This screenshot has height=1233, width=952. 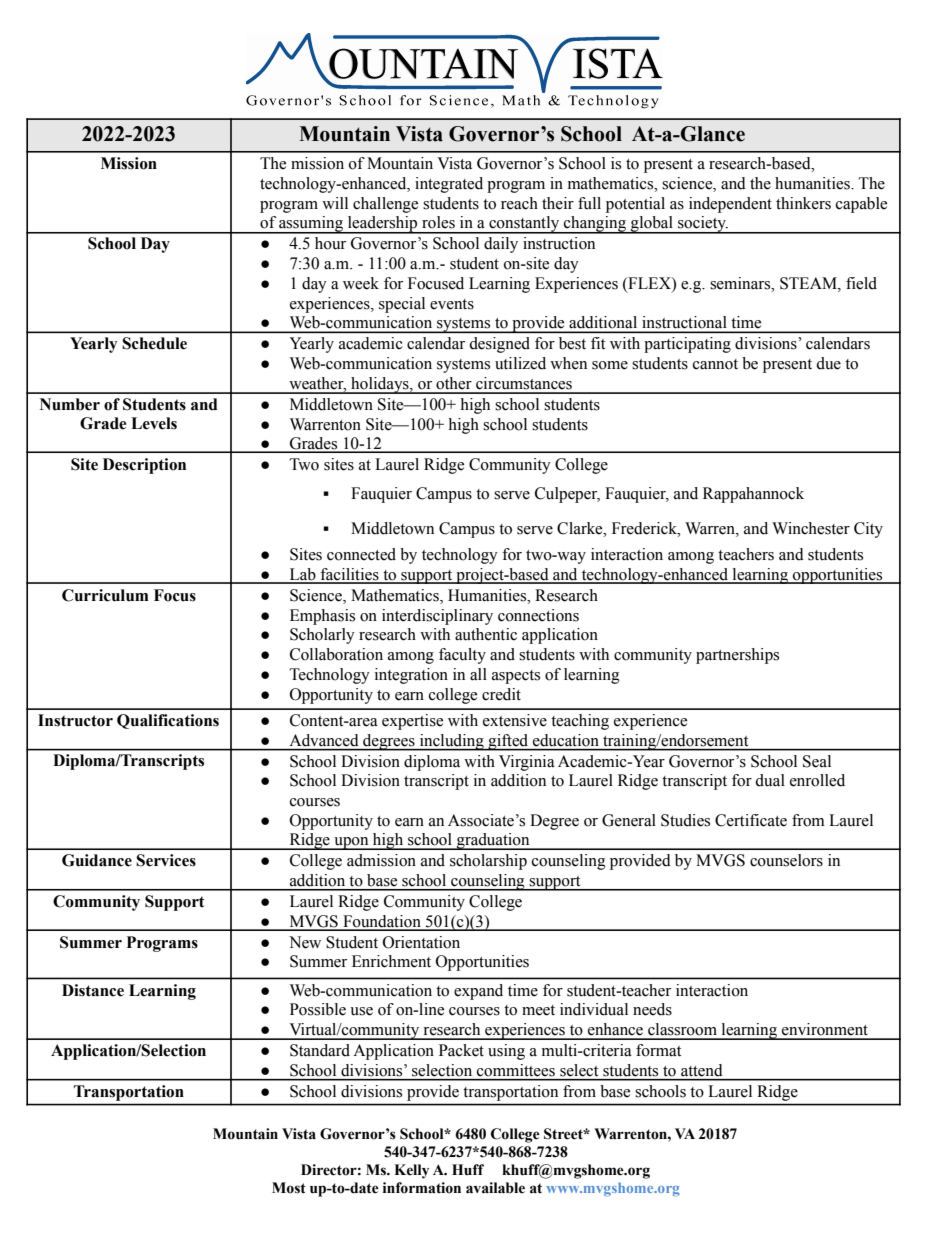 What do you see at coordinates (501, 694) in the screenshot?
I see `credit` at bounding box center [501, 694].
